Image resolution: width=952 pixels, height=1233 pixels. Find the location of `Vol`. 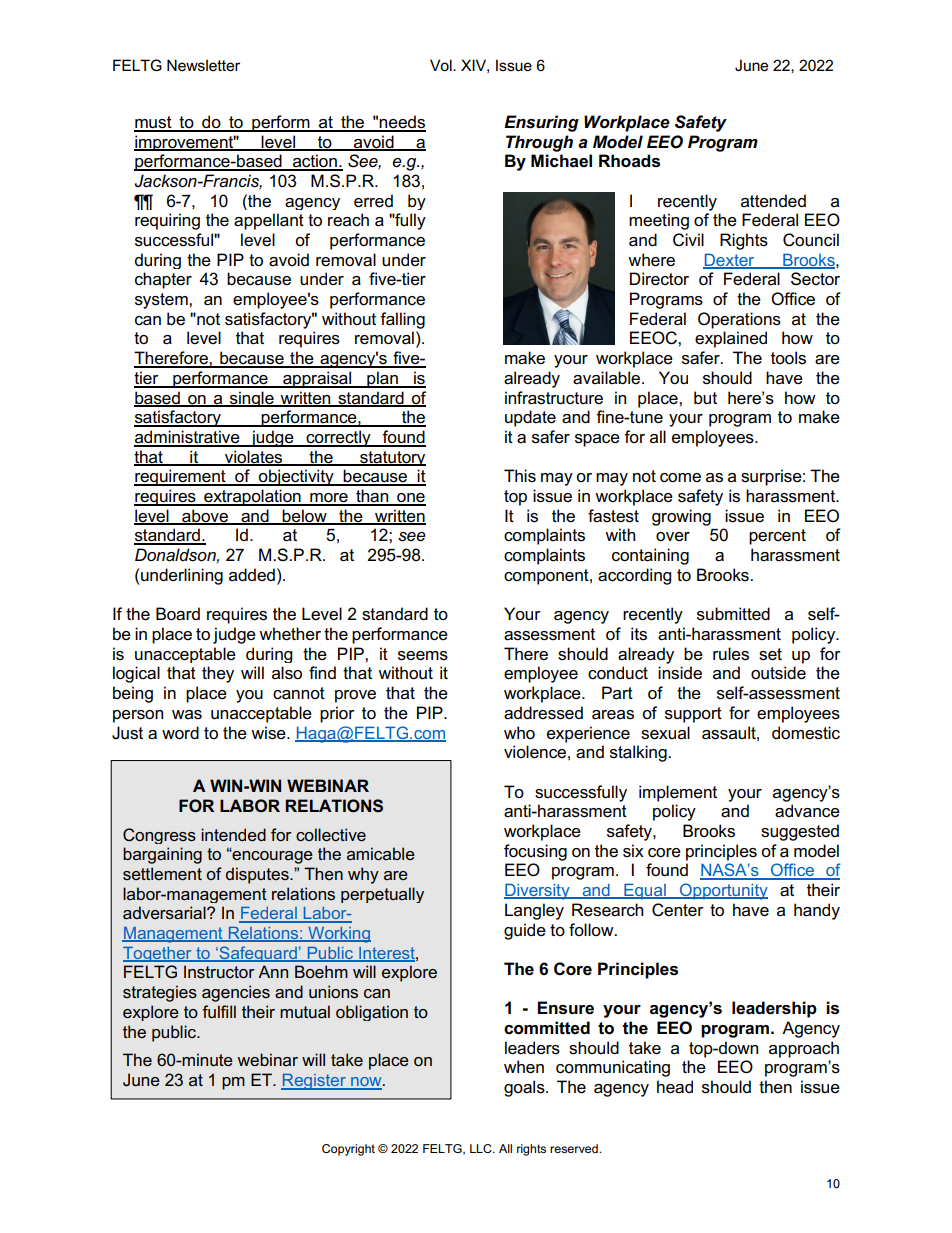

Vol is located at coordinates (442, 65).
